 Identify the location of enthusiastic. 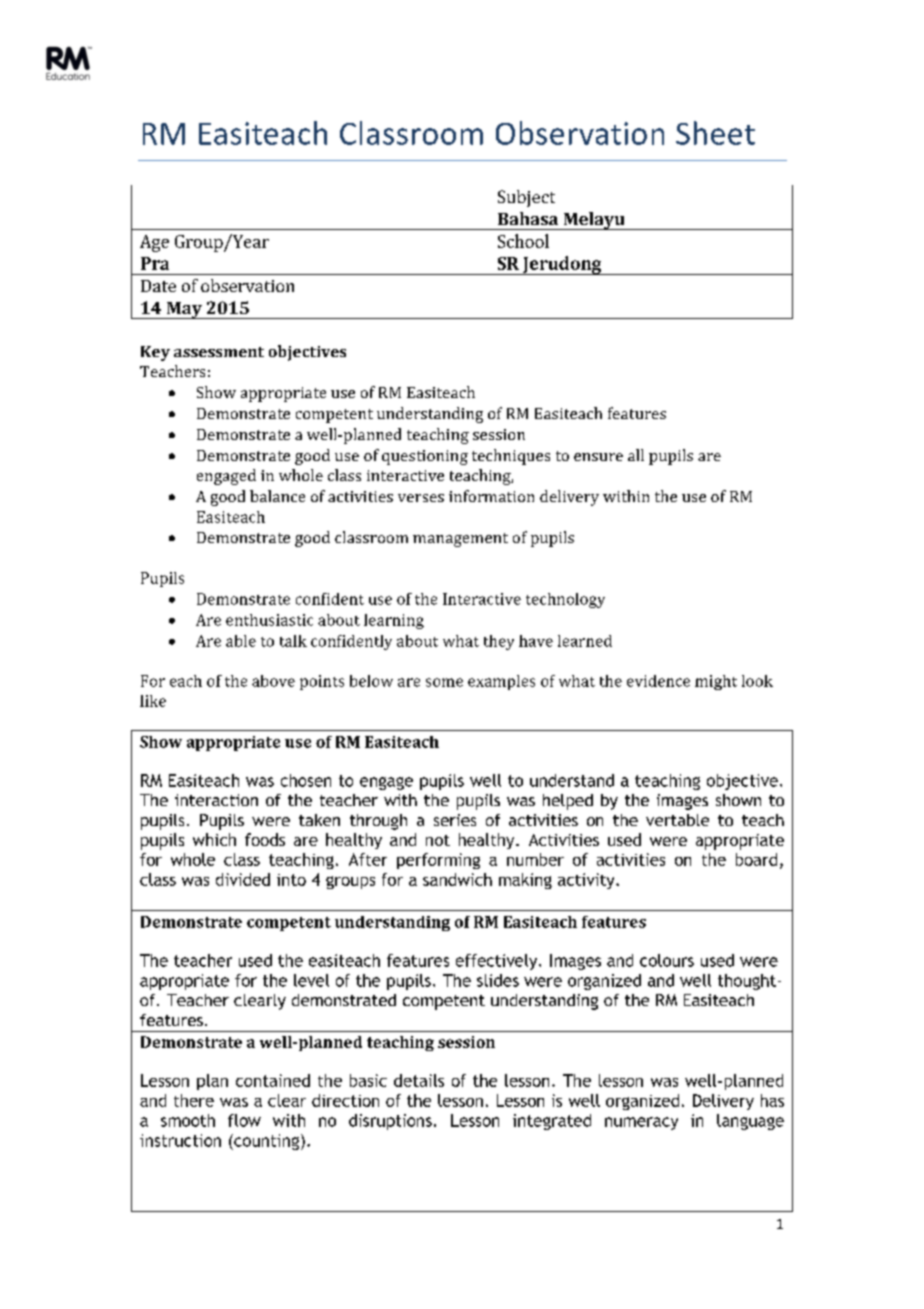
(269, 620).
